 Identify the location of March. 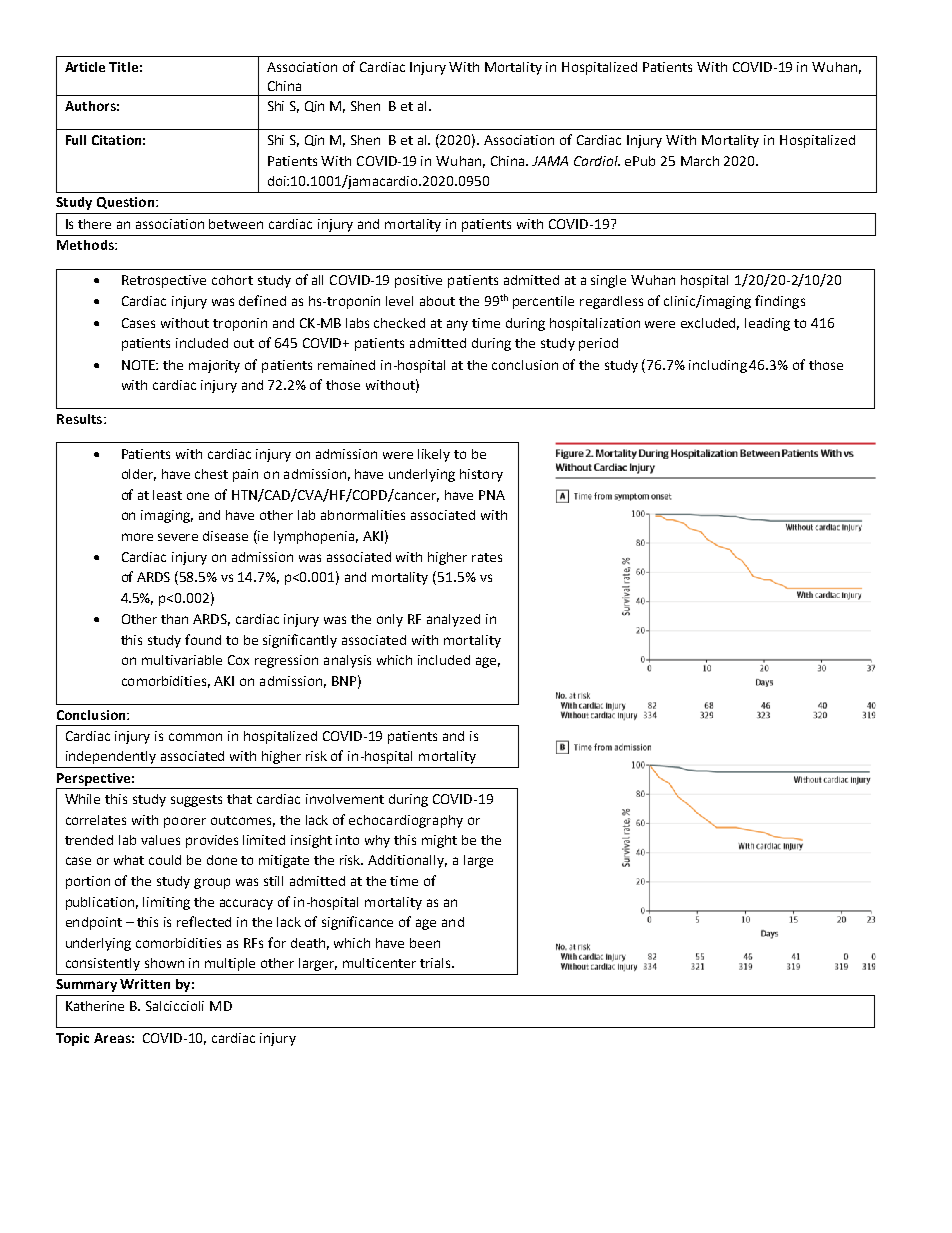
(700, 161).
